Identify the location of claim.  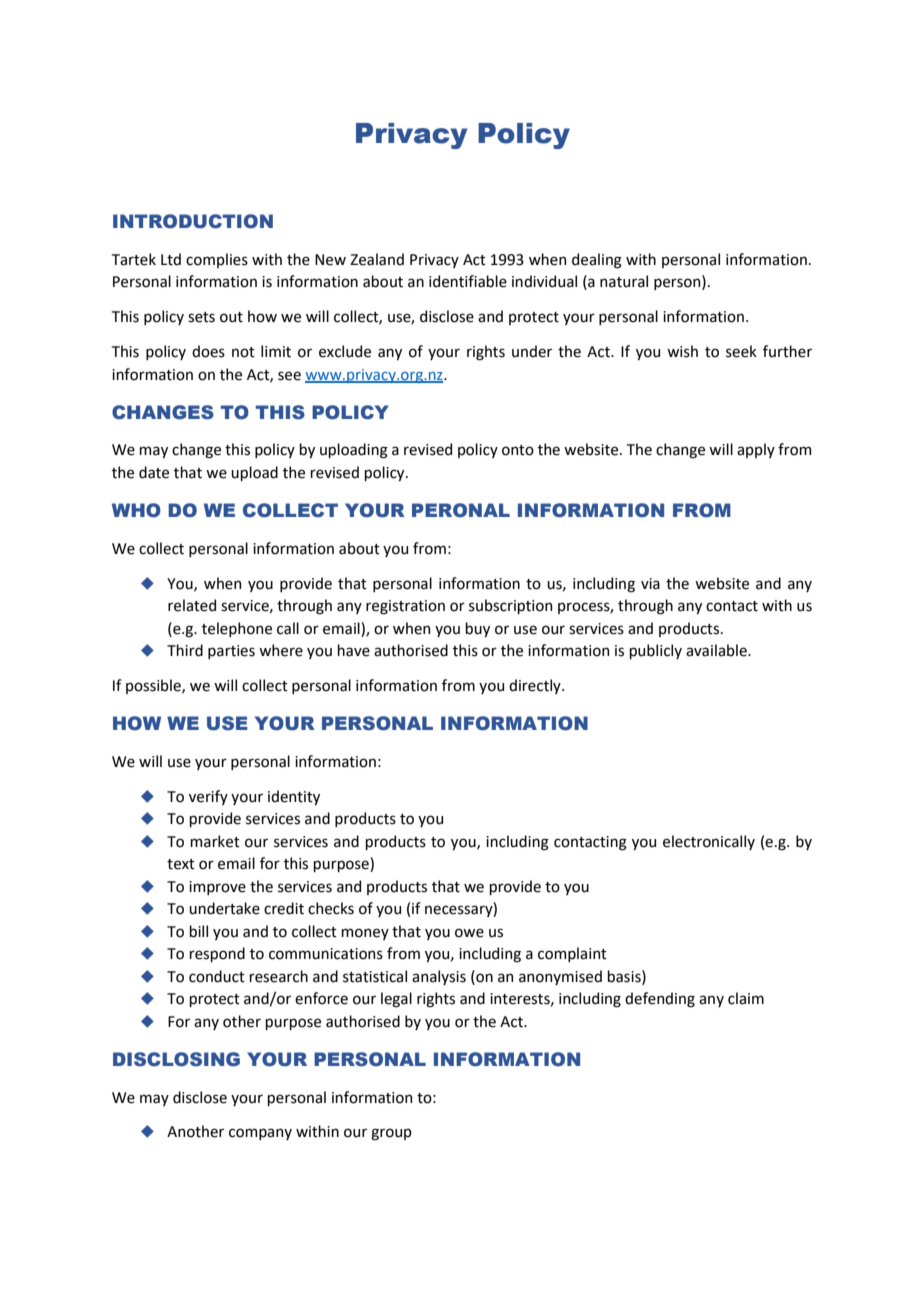
(746, 998).
